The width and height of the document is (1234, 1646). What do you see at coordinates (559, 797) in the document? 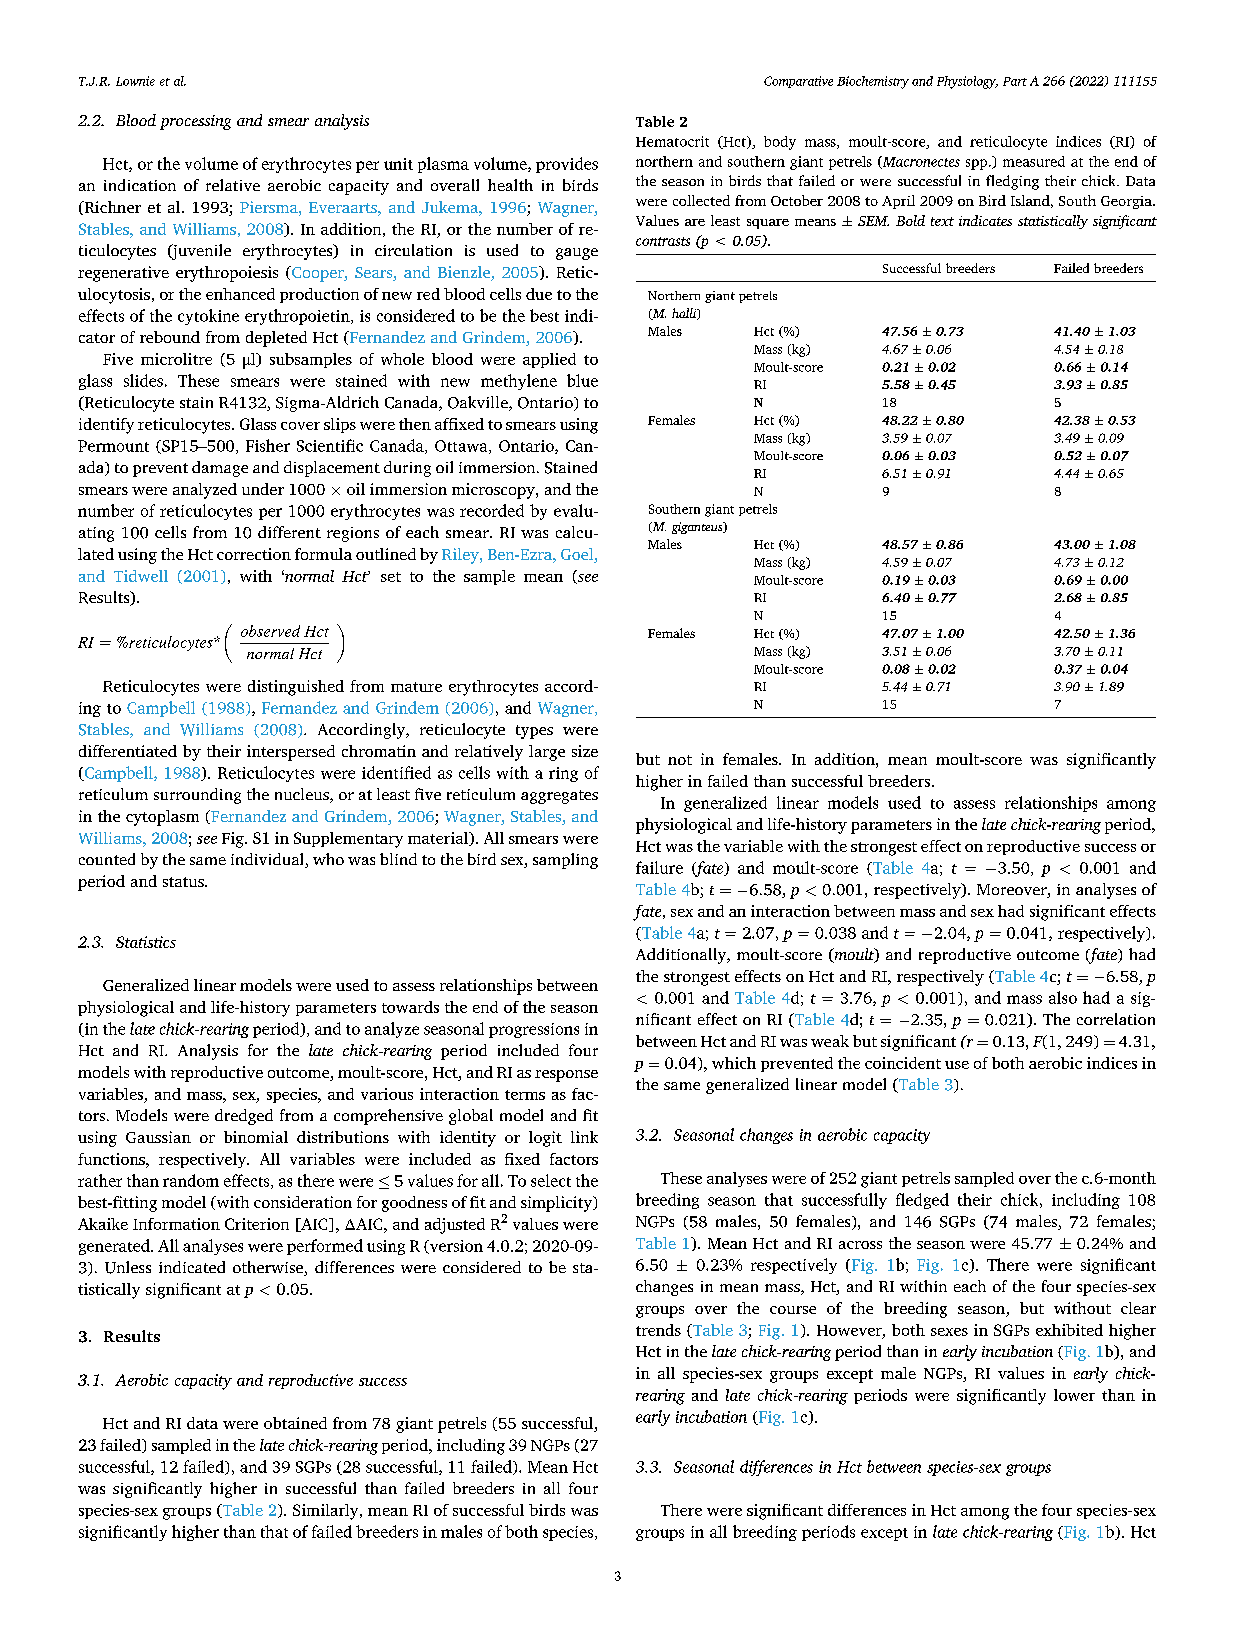
I see `aggregates` at bounding box center [559, 797].
